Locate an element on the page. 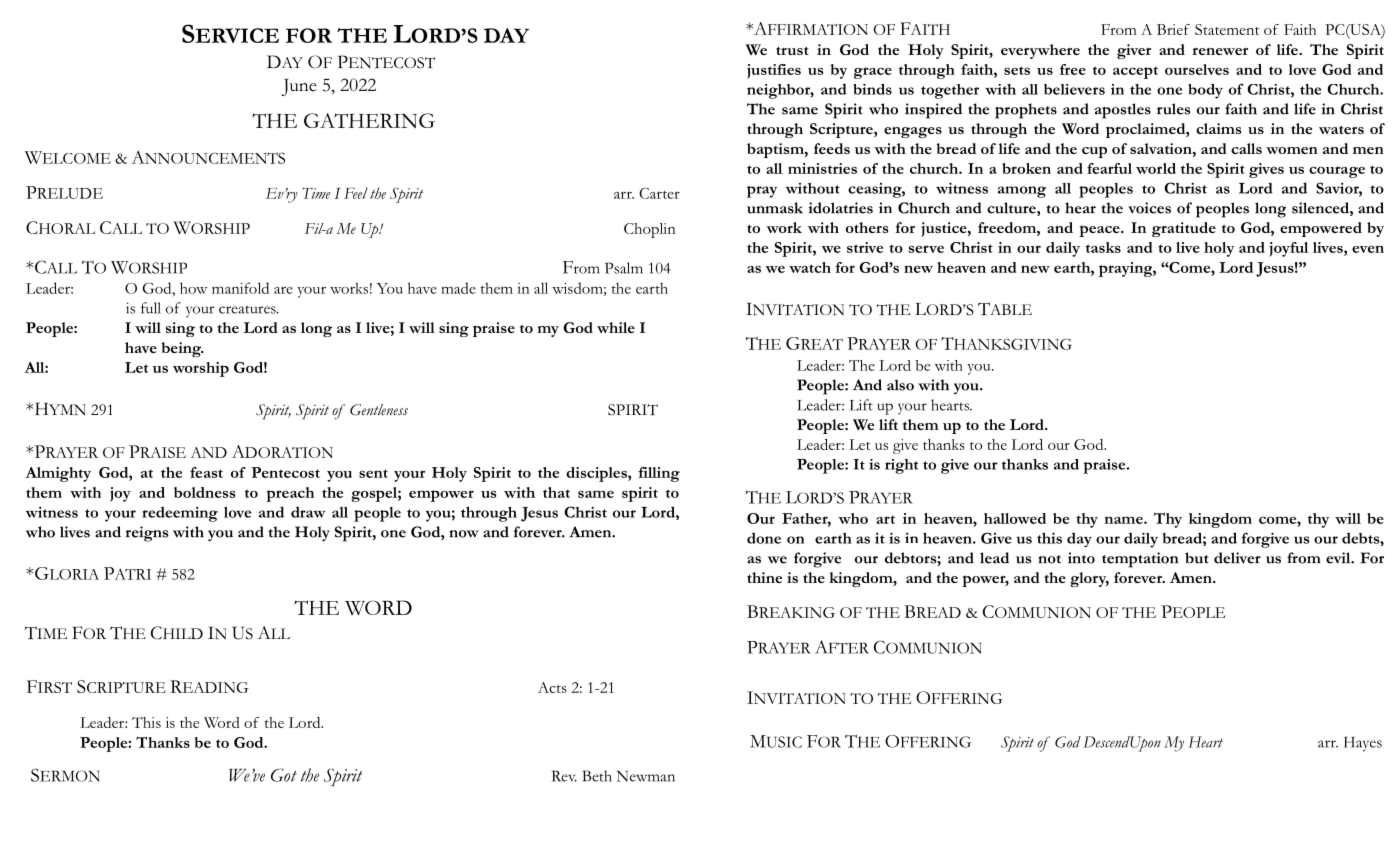 This document has height=850, width=1400. done is located at coordinates (764, 538).
